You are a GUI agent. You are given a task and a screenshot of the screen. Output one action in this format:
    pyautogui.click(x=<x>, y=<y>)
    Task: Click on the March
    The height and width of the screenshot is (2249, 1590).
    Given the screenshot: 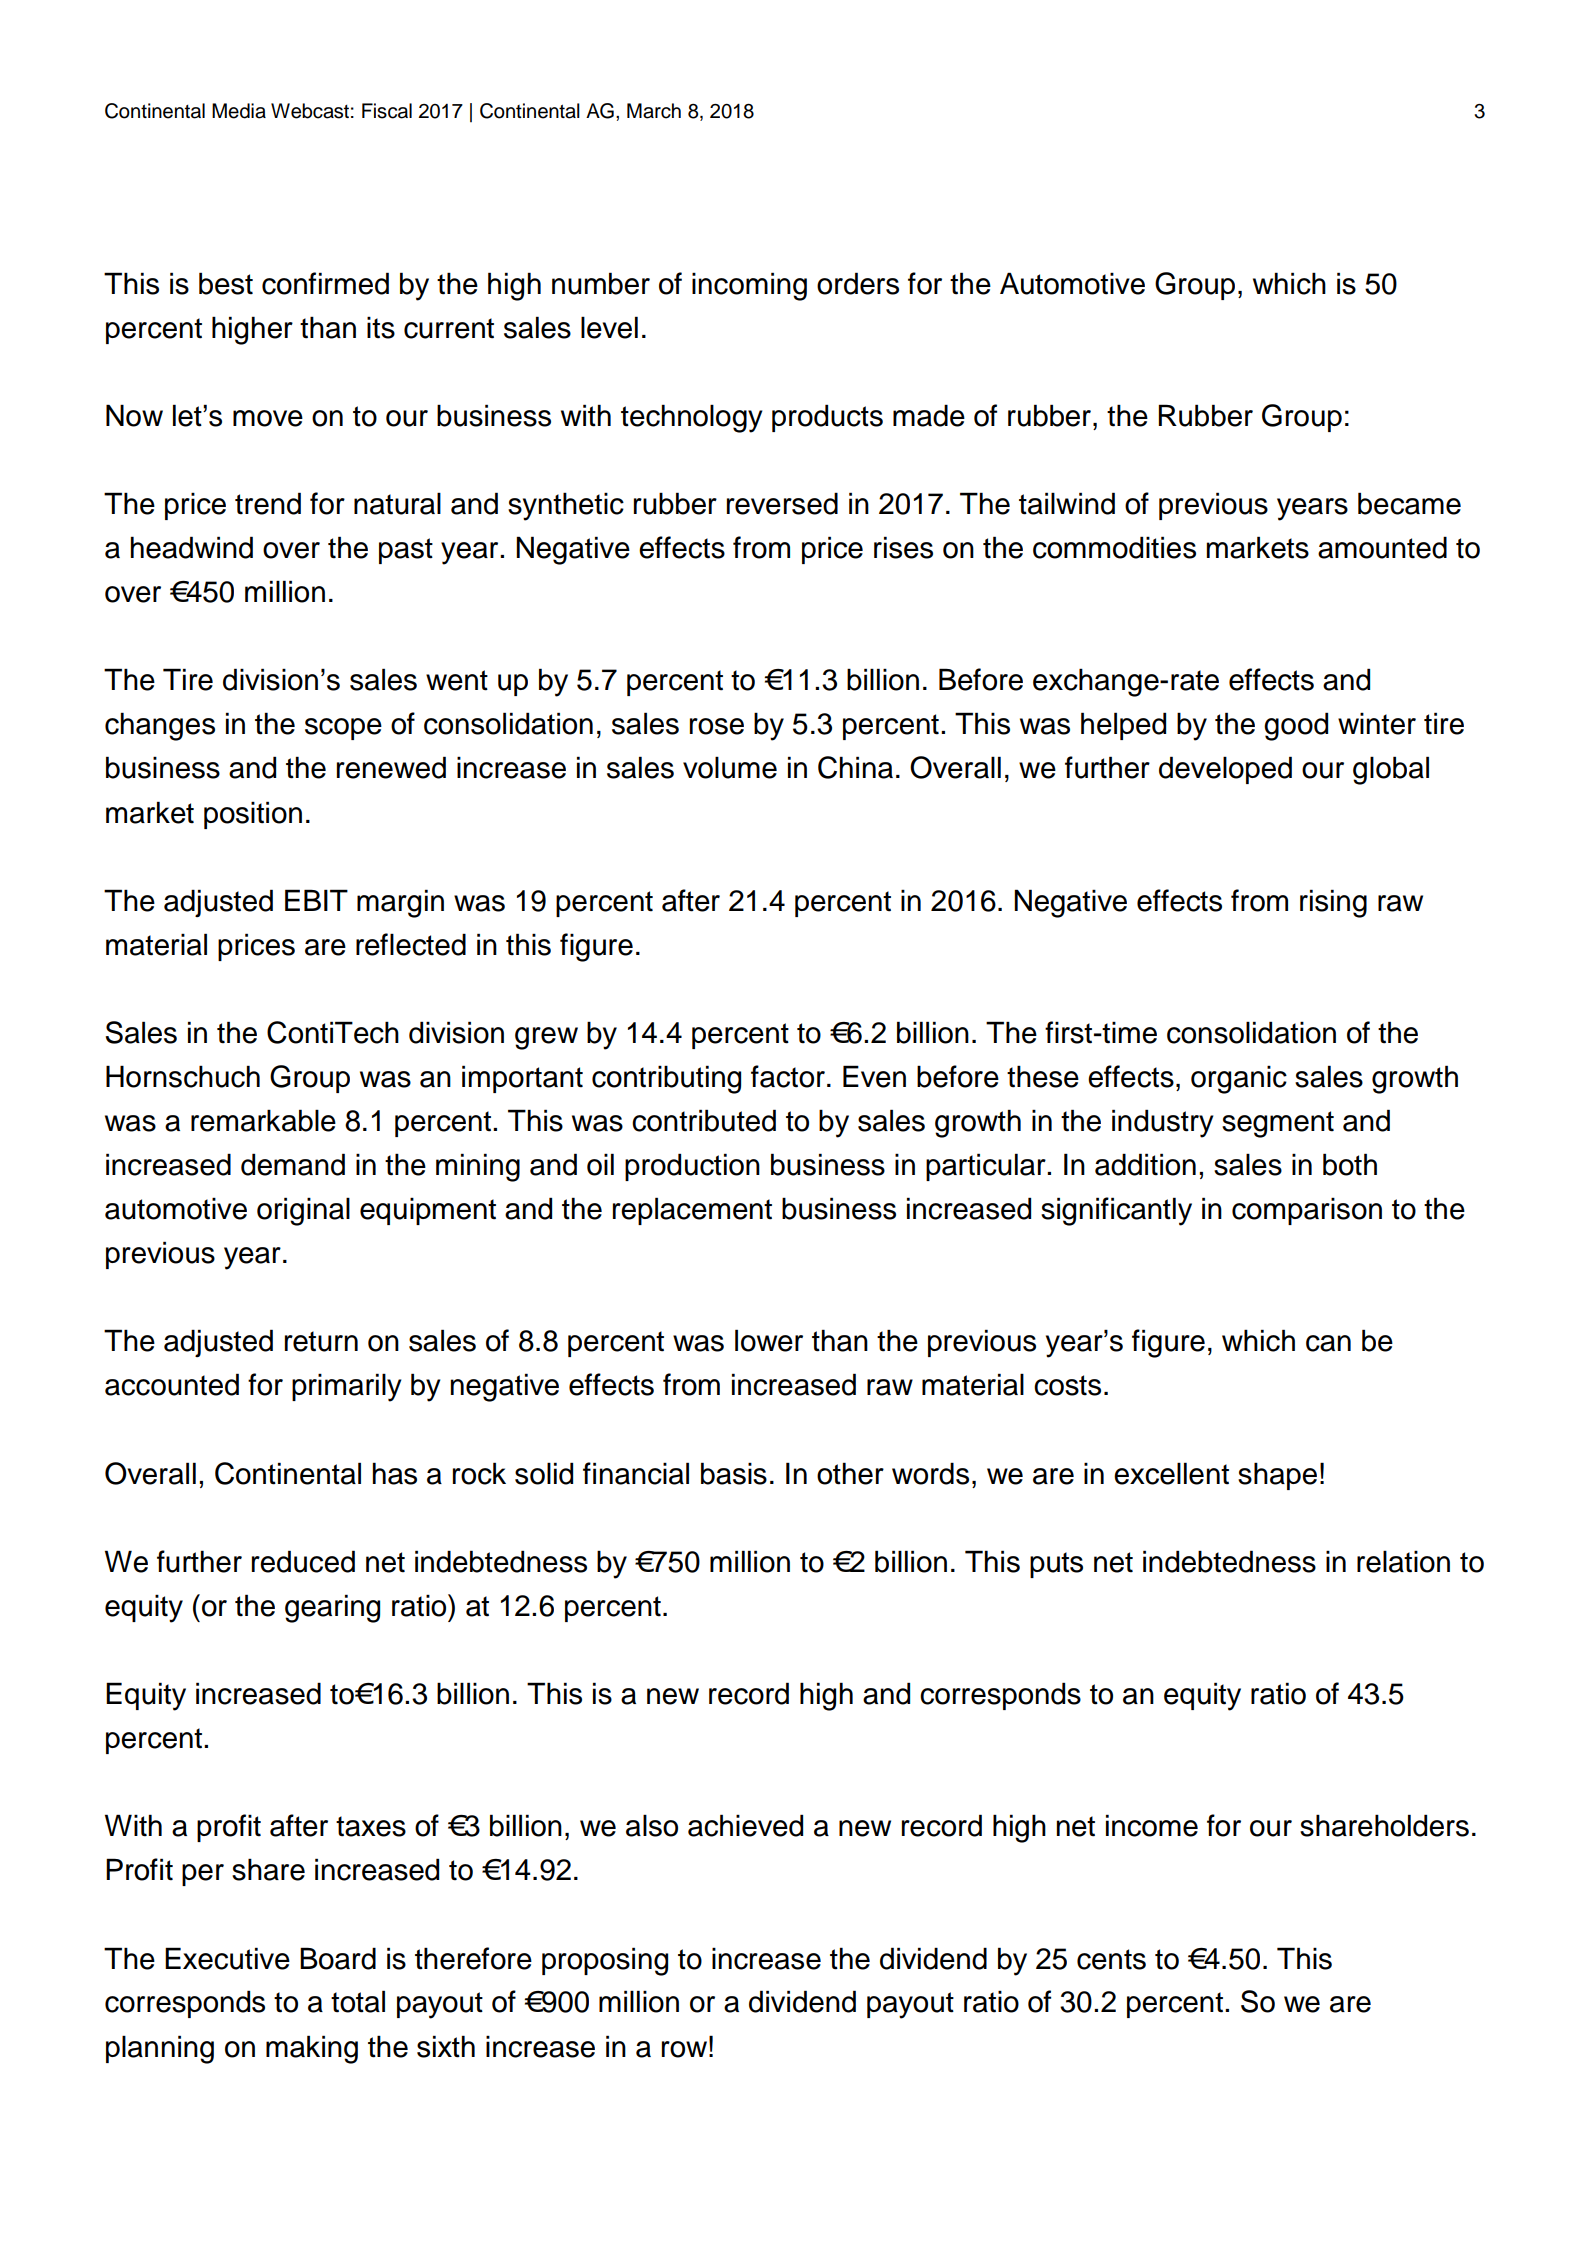 What is the action you would take?
    pyautogui.click(x=654, y=111)
